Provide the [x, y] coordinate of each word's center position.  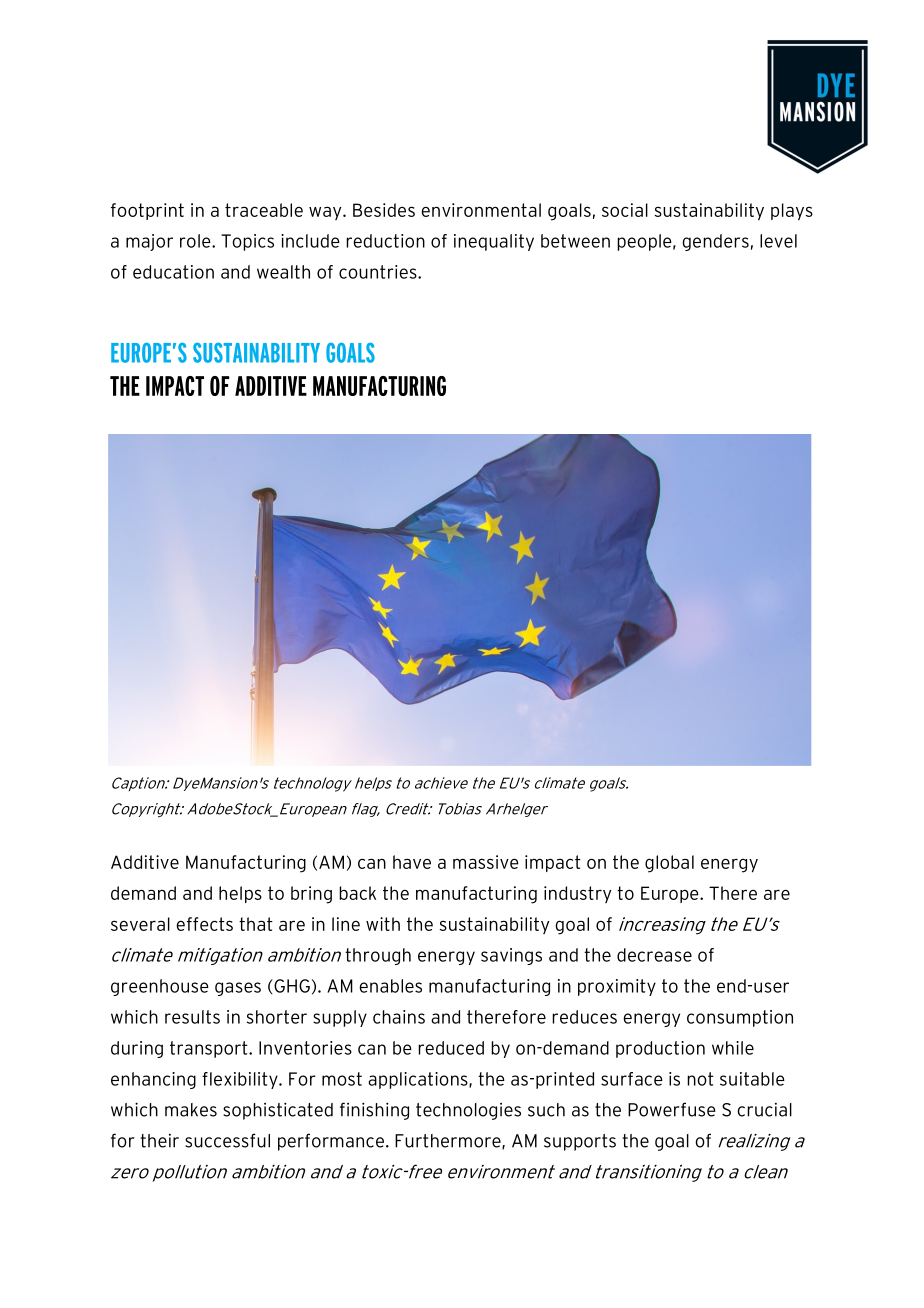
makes [191, 1110]
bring [311, 895]
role [196, 241]
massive [486, 862]
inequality [494, 242]
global [669, 864]
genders [715, 242]
